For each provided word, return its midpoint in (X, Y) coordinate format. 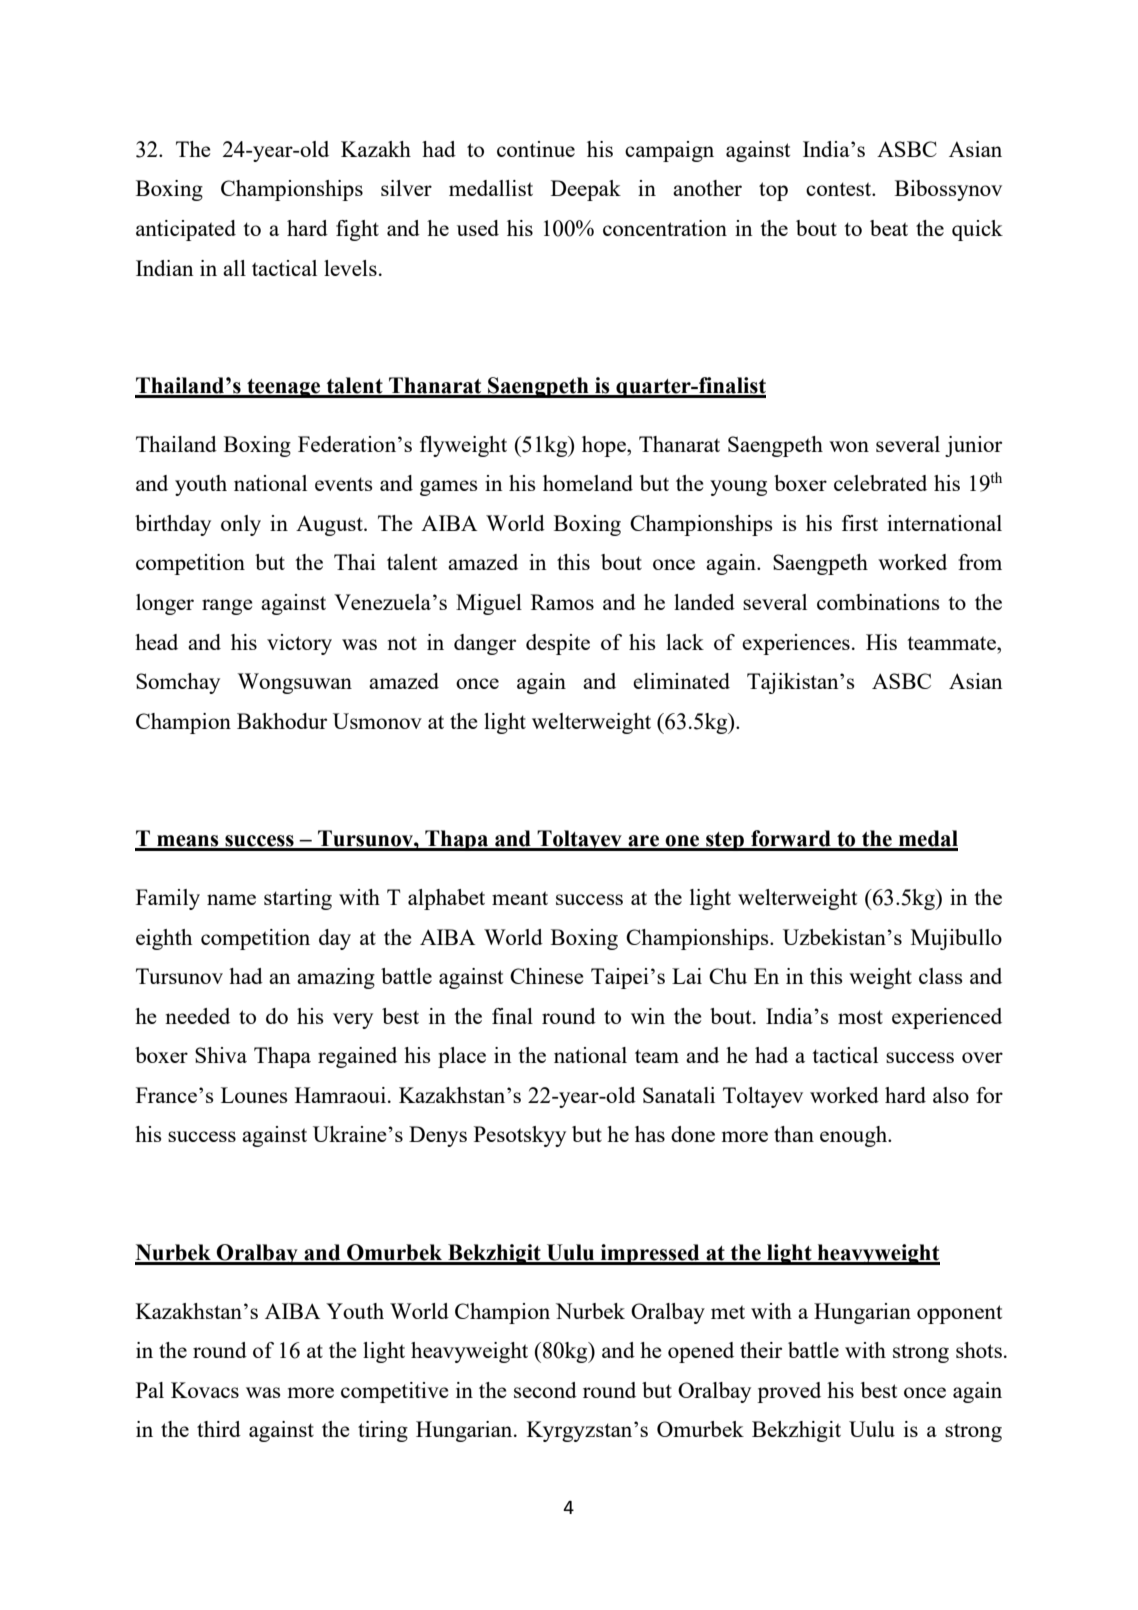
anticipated (186, 230)
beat (889, 228)
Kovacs (205, 1390)
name (231, 899)
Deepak (586, 190)
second (545, 1390)
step (725, 841)
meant (520, 898)
